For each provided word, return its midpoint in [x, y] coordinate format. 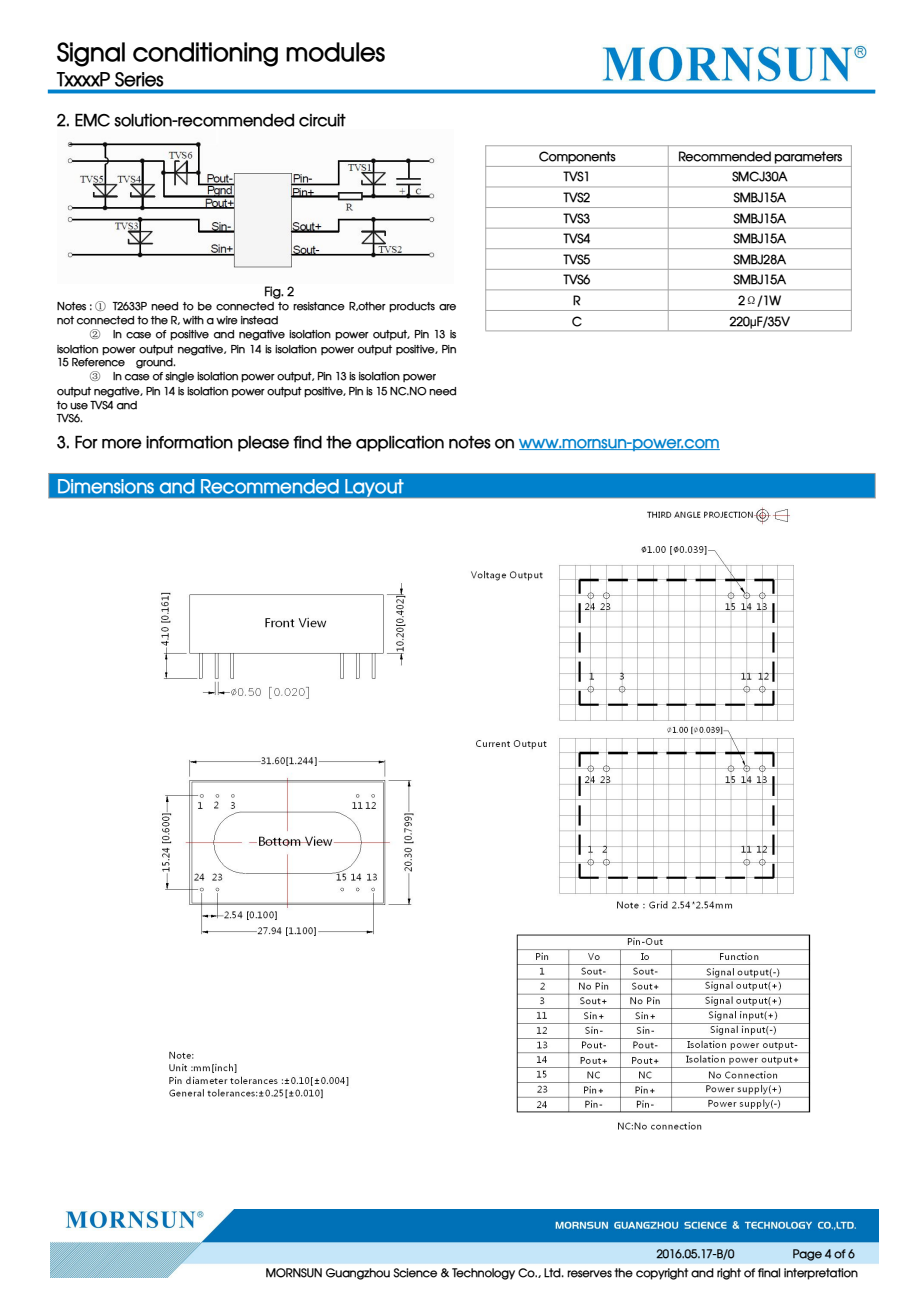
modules [335, 52]
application [400, 444]
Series [139, 79]
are [447, 307]
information [189, 442]
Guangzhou [358, 1274]
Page [807, 1255]
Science [415, 1273]
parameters [808, 157]
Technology [483, 1274]
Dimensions [106, 486]
